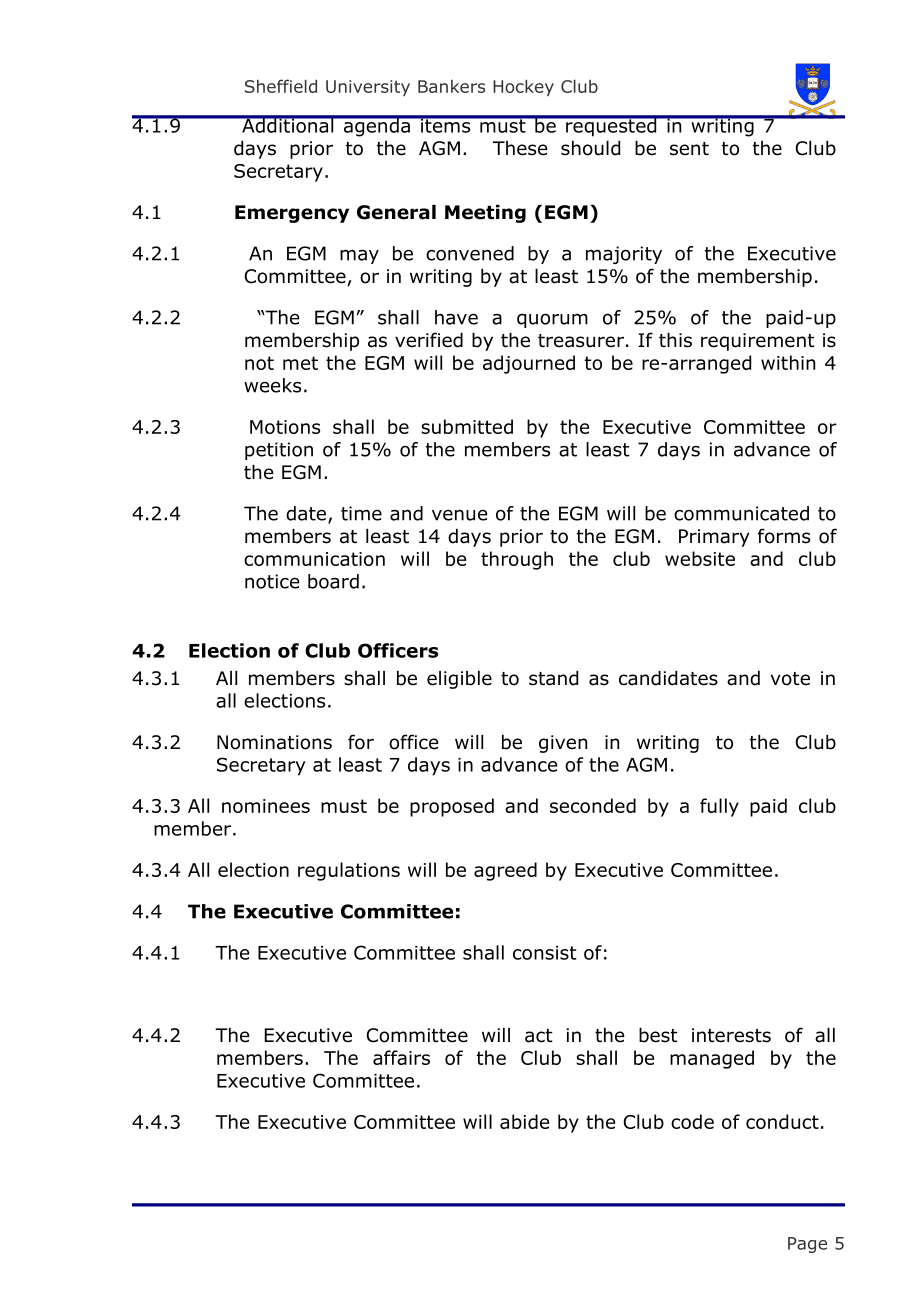 This screenshot has height=1307, width=924. What do you see at coordinates (377, 126) in the screenshot?
I see `agenda` at bounding box center [377, 126].
